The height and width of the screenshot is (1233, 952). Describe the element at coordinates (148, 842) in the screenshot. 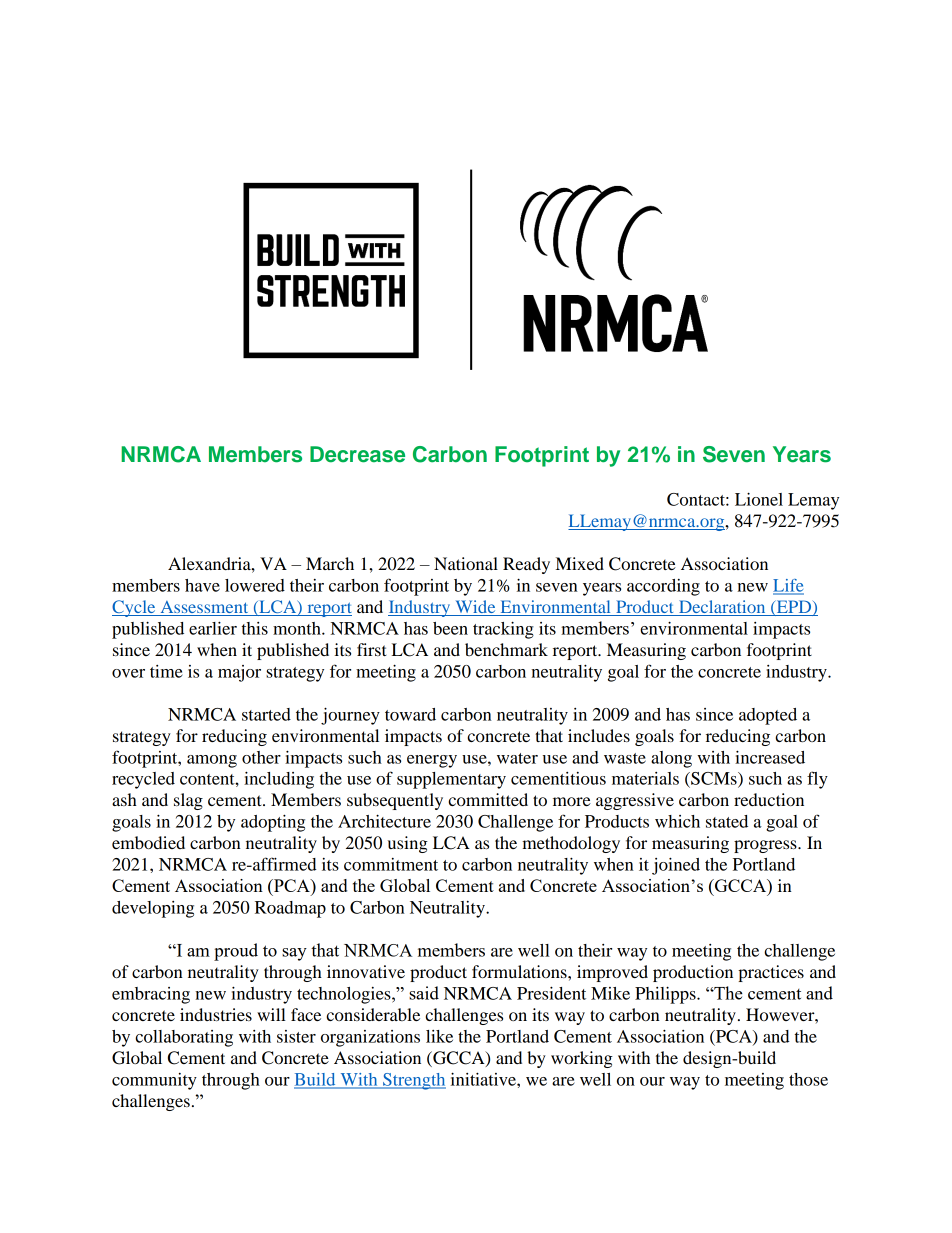

I see `embodied` at that location.
